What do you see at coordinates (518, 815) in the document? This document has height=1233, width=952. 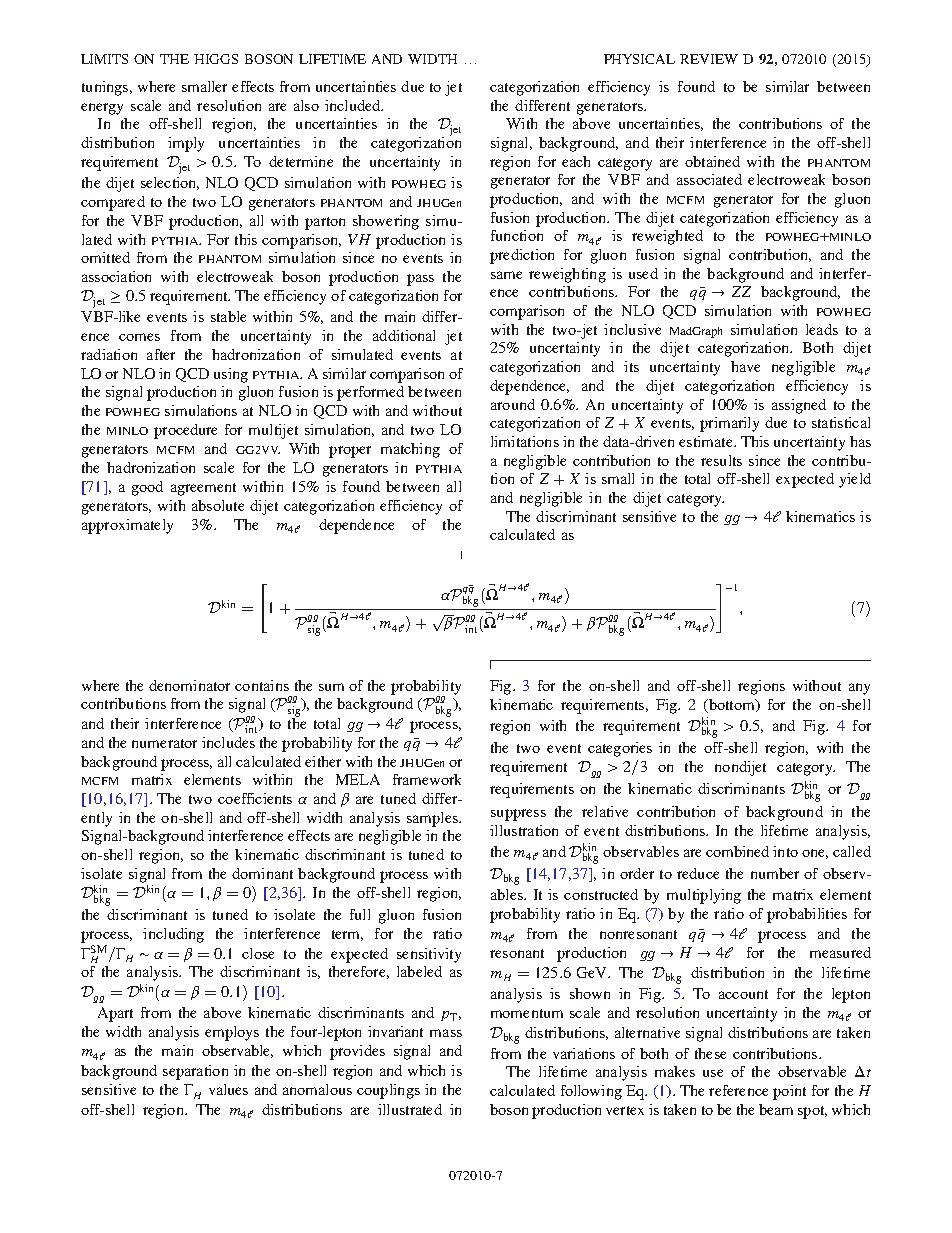 I see `suppress` at bounding box center [518, 815].
